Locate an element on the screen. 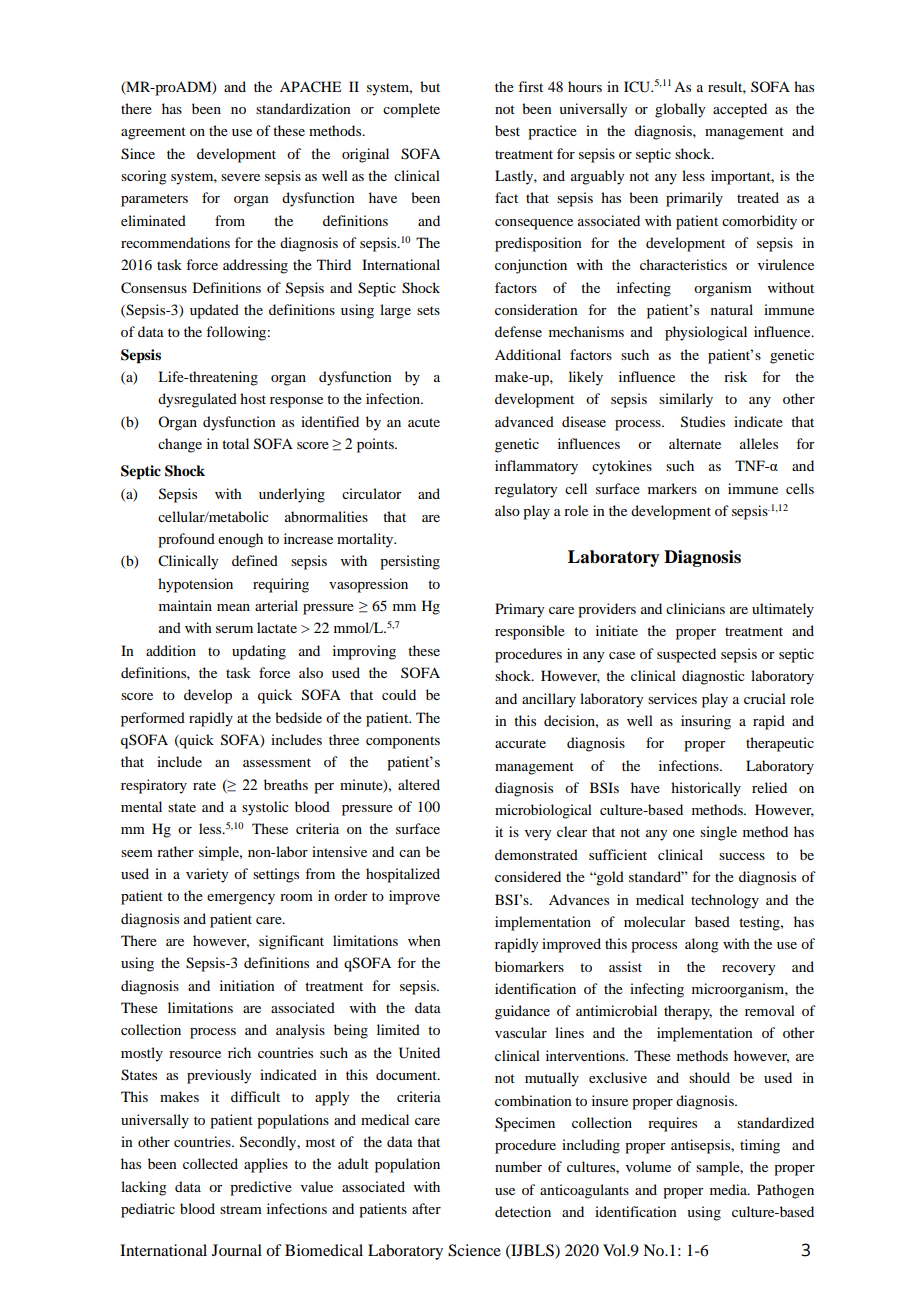  diagnostic is located at coordinates (713, 677).
